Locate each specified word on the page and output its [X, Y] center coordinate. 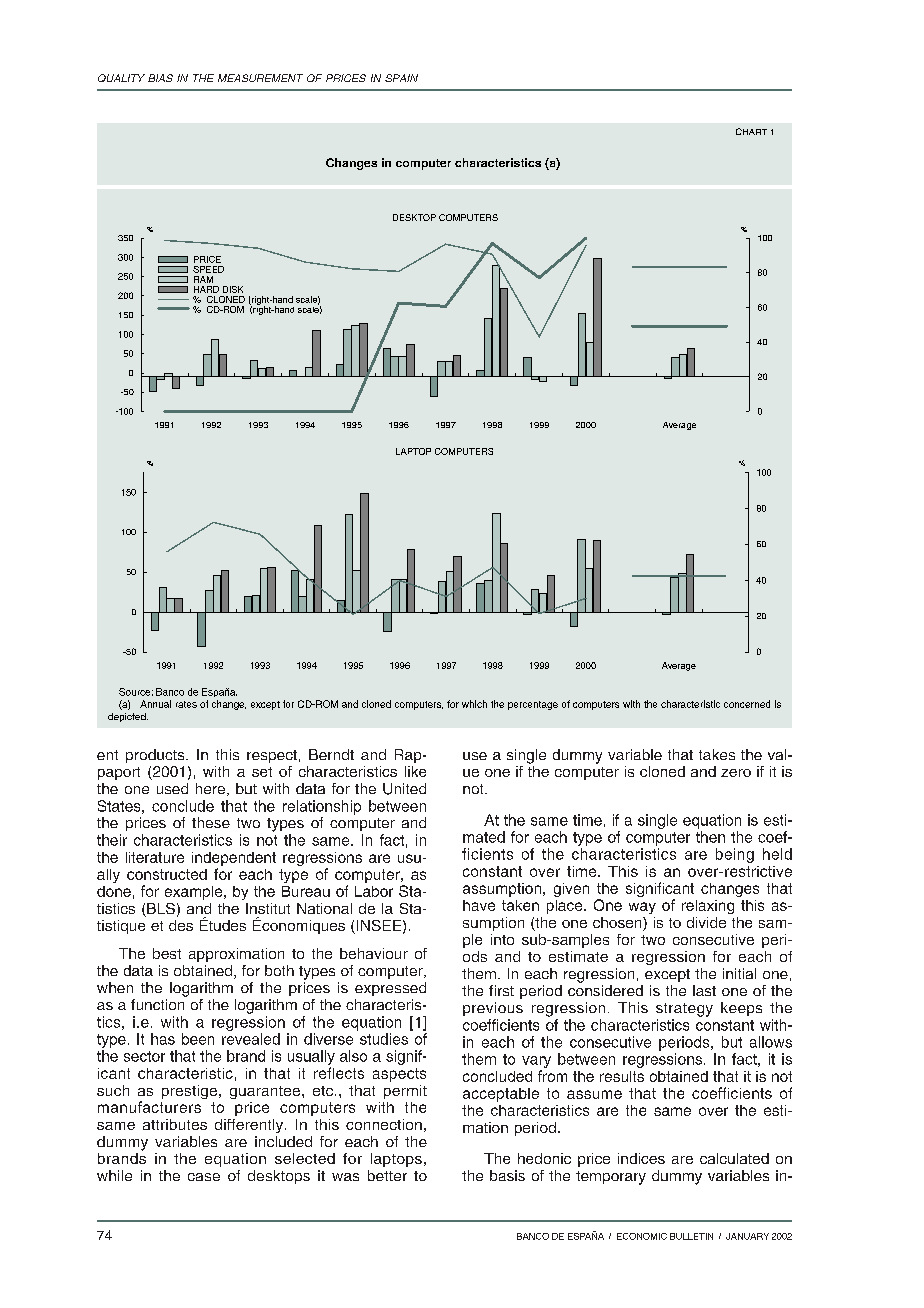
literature [155, 857]
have [479, 905]
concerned [747, 704]
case [204, 1177]
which [474, 704]
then [710, 837]
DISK [233, 289]
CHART [751, 131]
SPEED [208, 269]
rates [186, 704]
